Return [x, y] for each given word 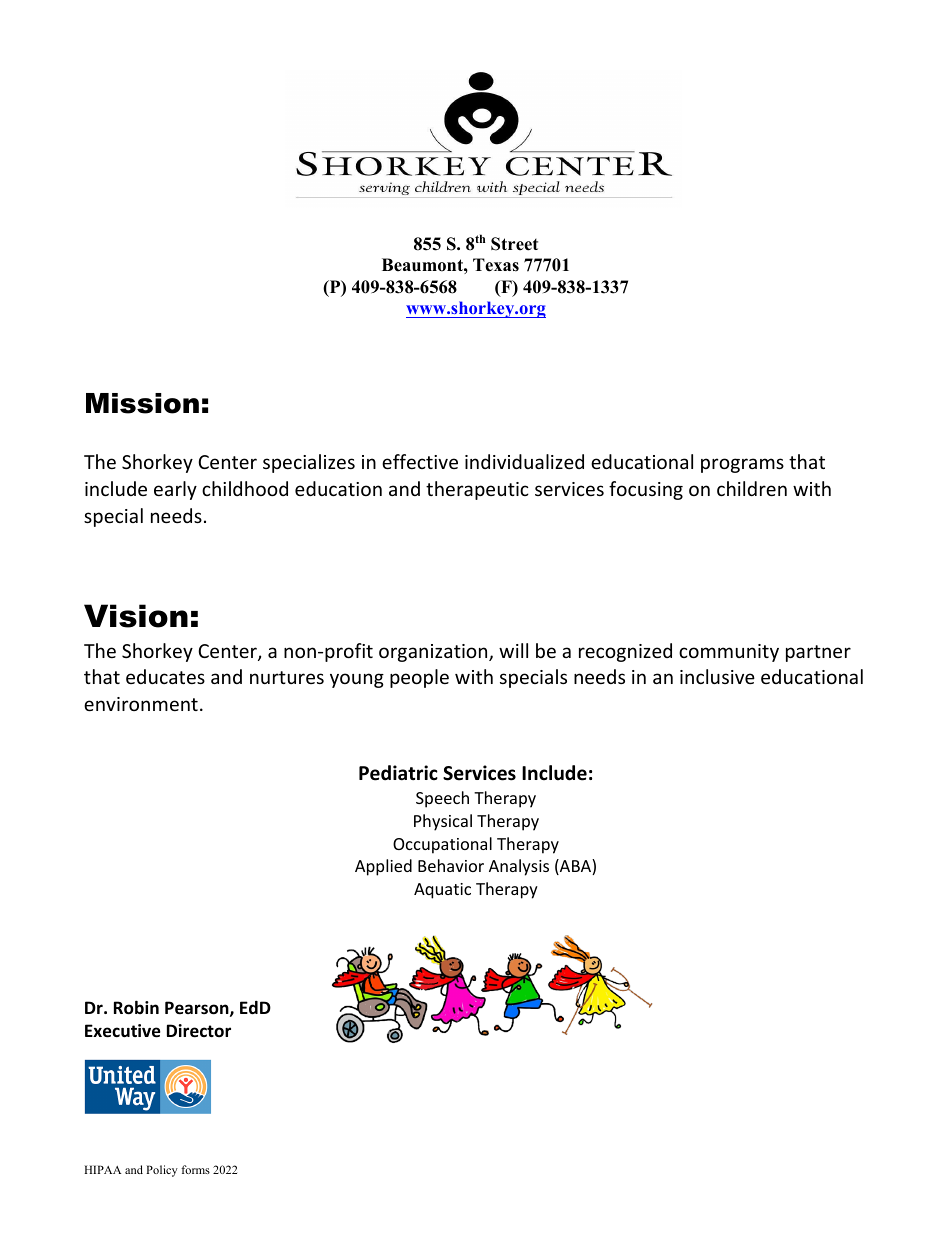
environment [141, 704]
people [419, 678]
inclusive [717, 676]
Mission [142, 403]
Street [514, 244]
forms [195, 1169]
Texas [496, 265]
